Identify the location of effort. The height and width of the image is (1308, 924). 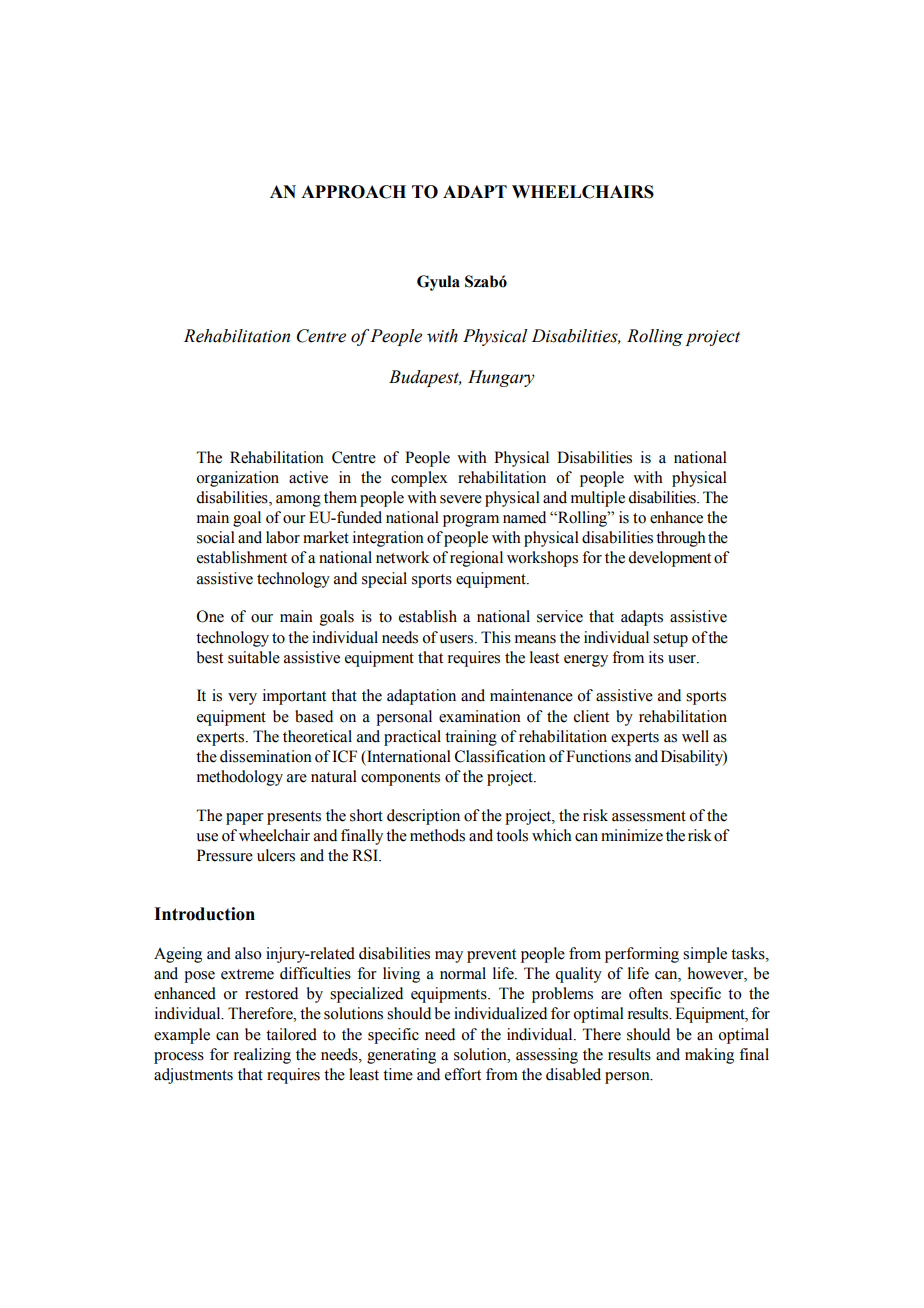
(463, 1074).
